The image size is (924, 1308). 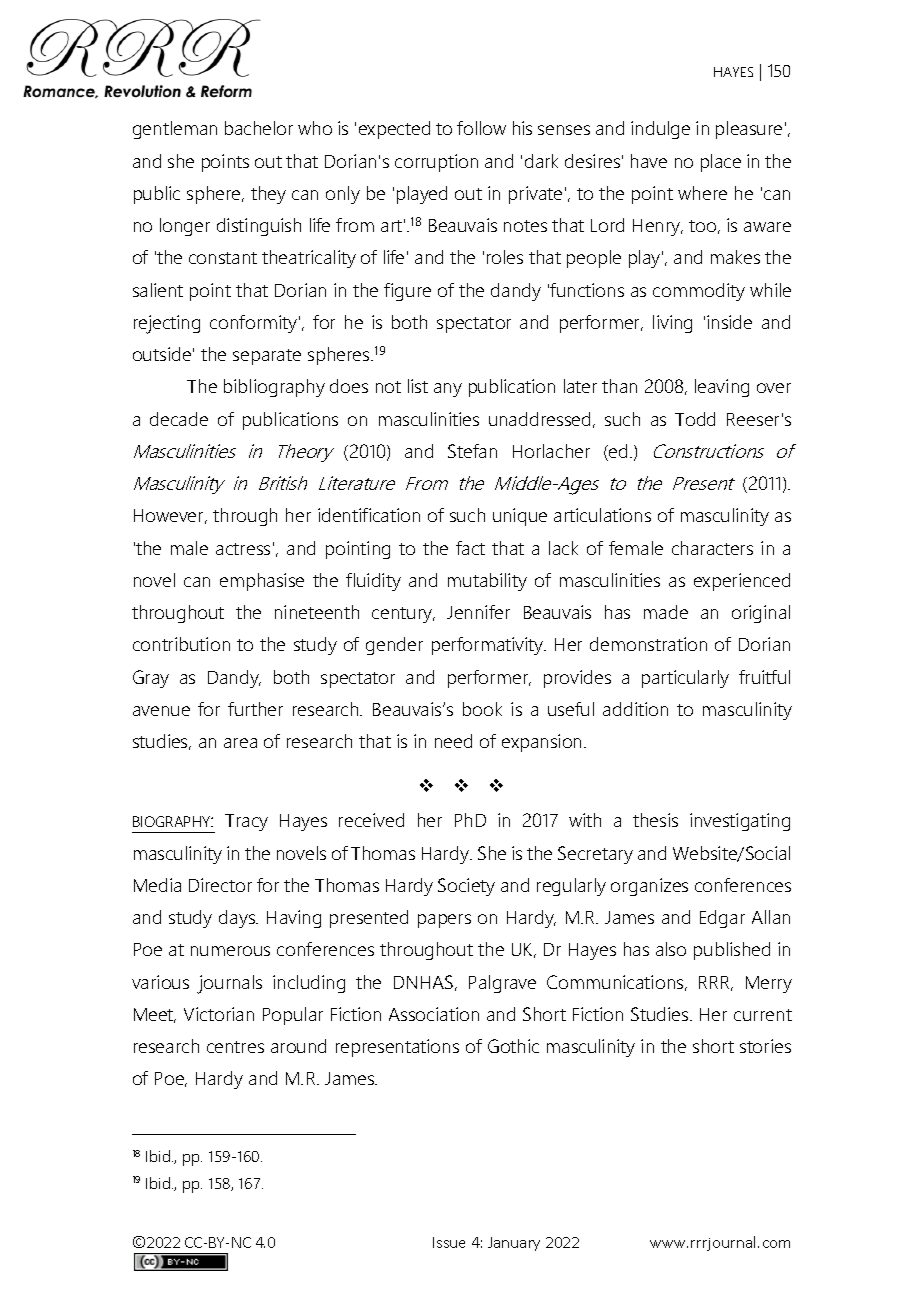 I want to click on fact, so click(x=470, y=548).
